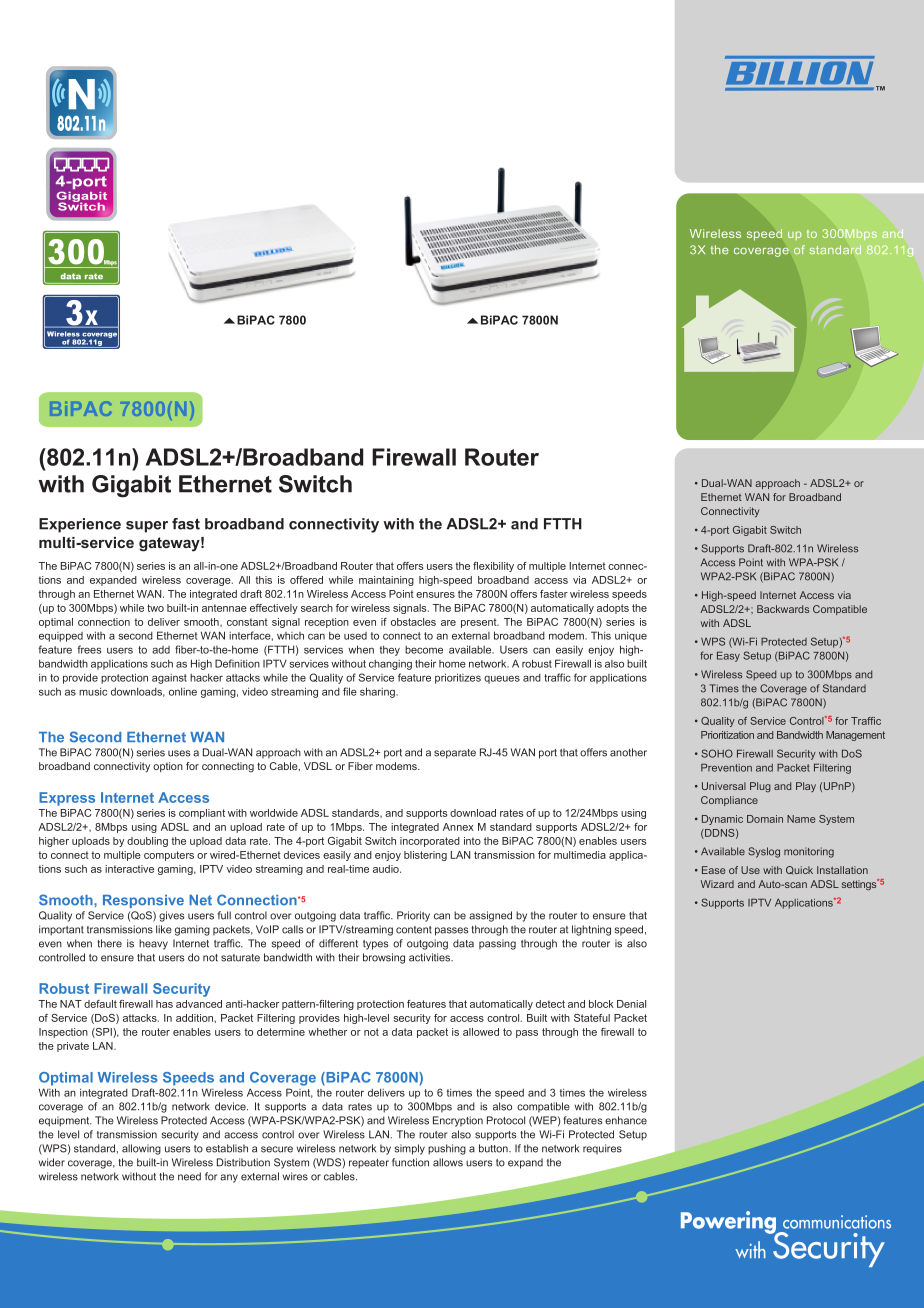 This screenshot has width=924, height=1308. Describe the element at coordinates (764, 852) in the screenshot. I see `Syslog` at that location.
